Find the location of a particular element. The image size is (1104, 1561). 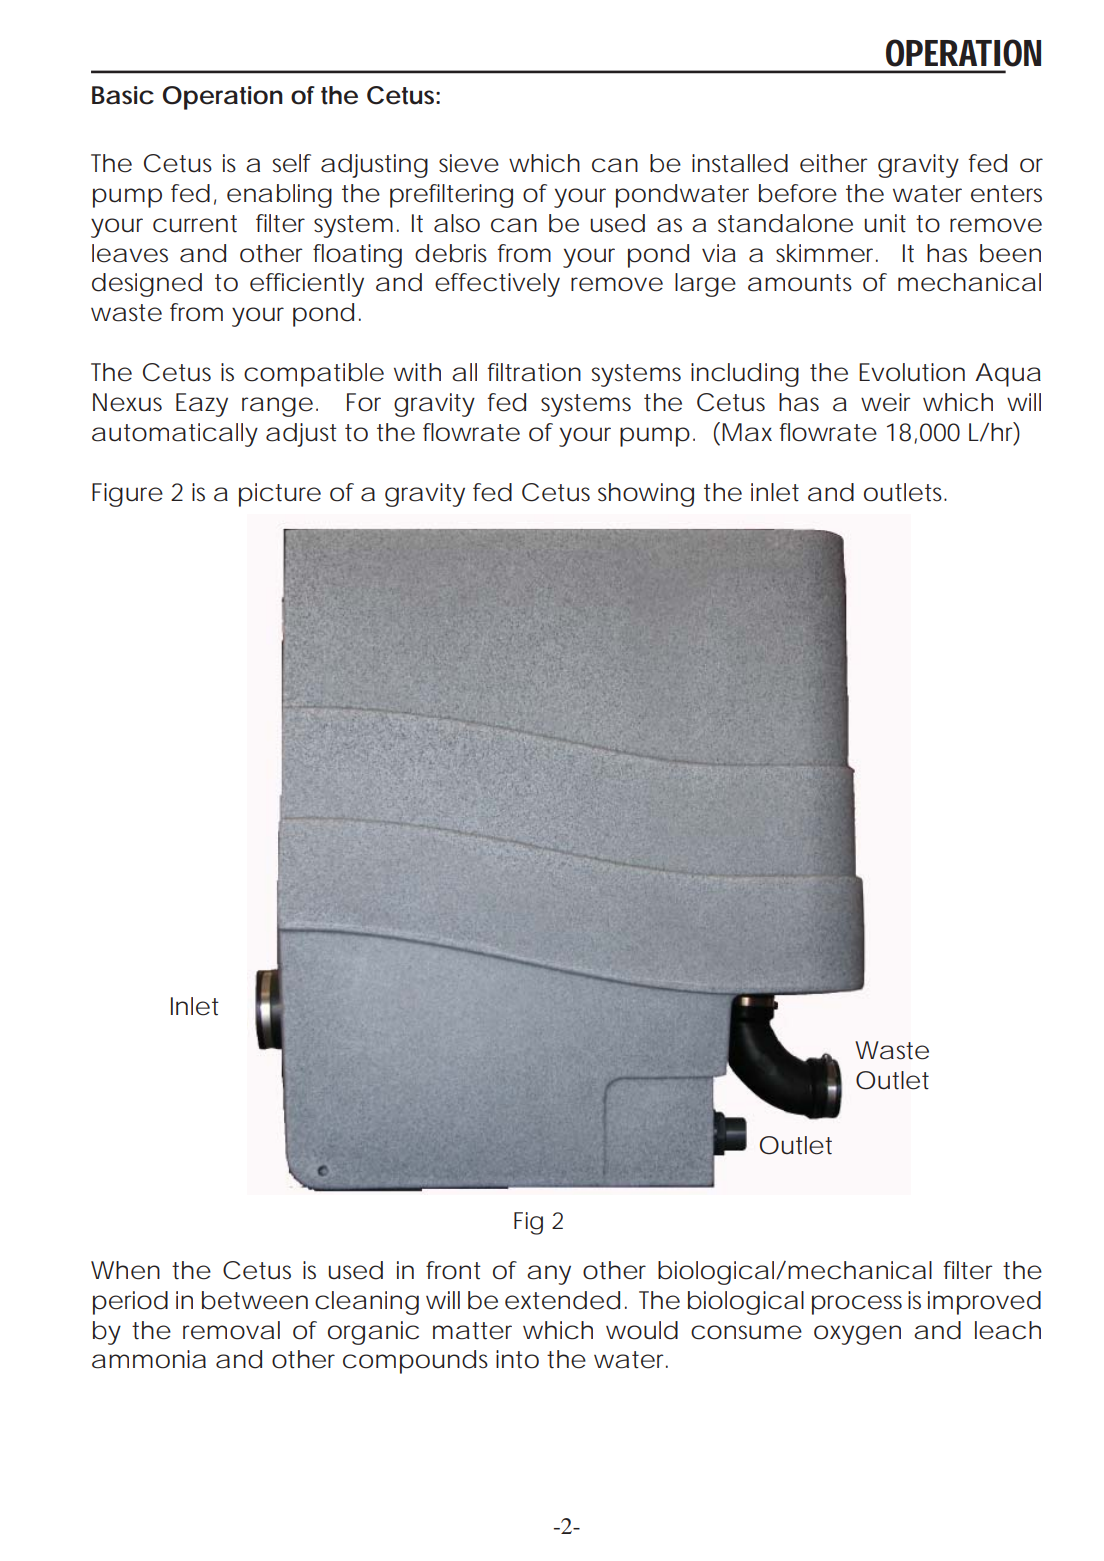

removal is located at coordinates (231, 1330).
